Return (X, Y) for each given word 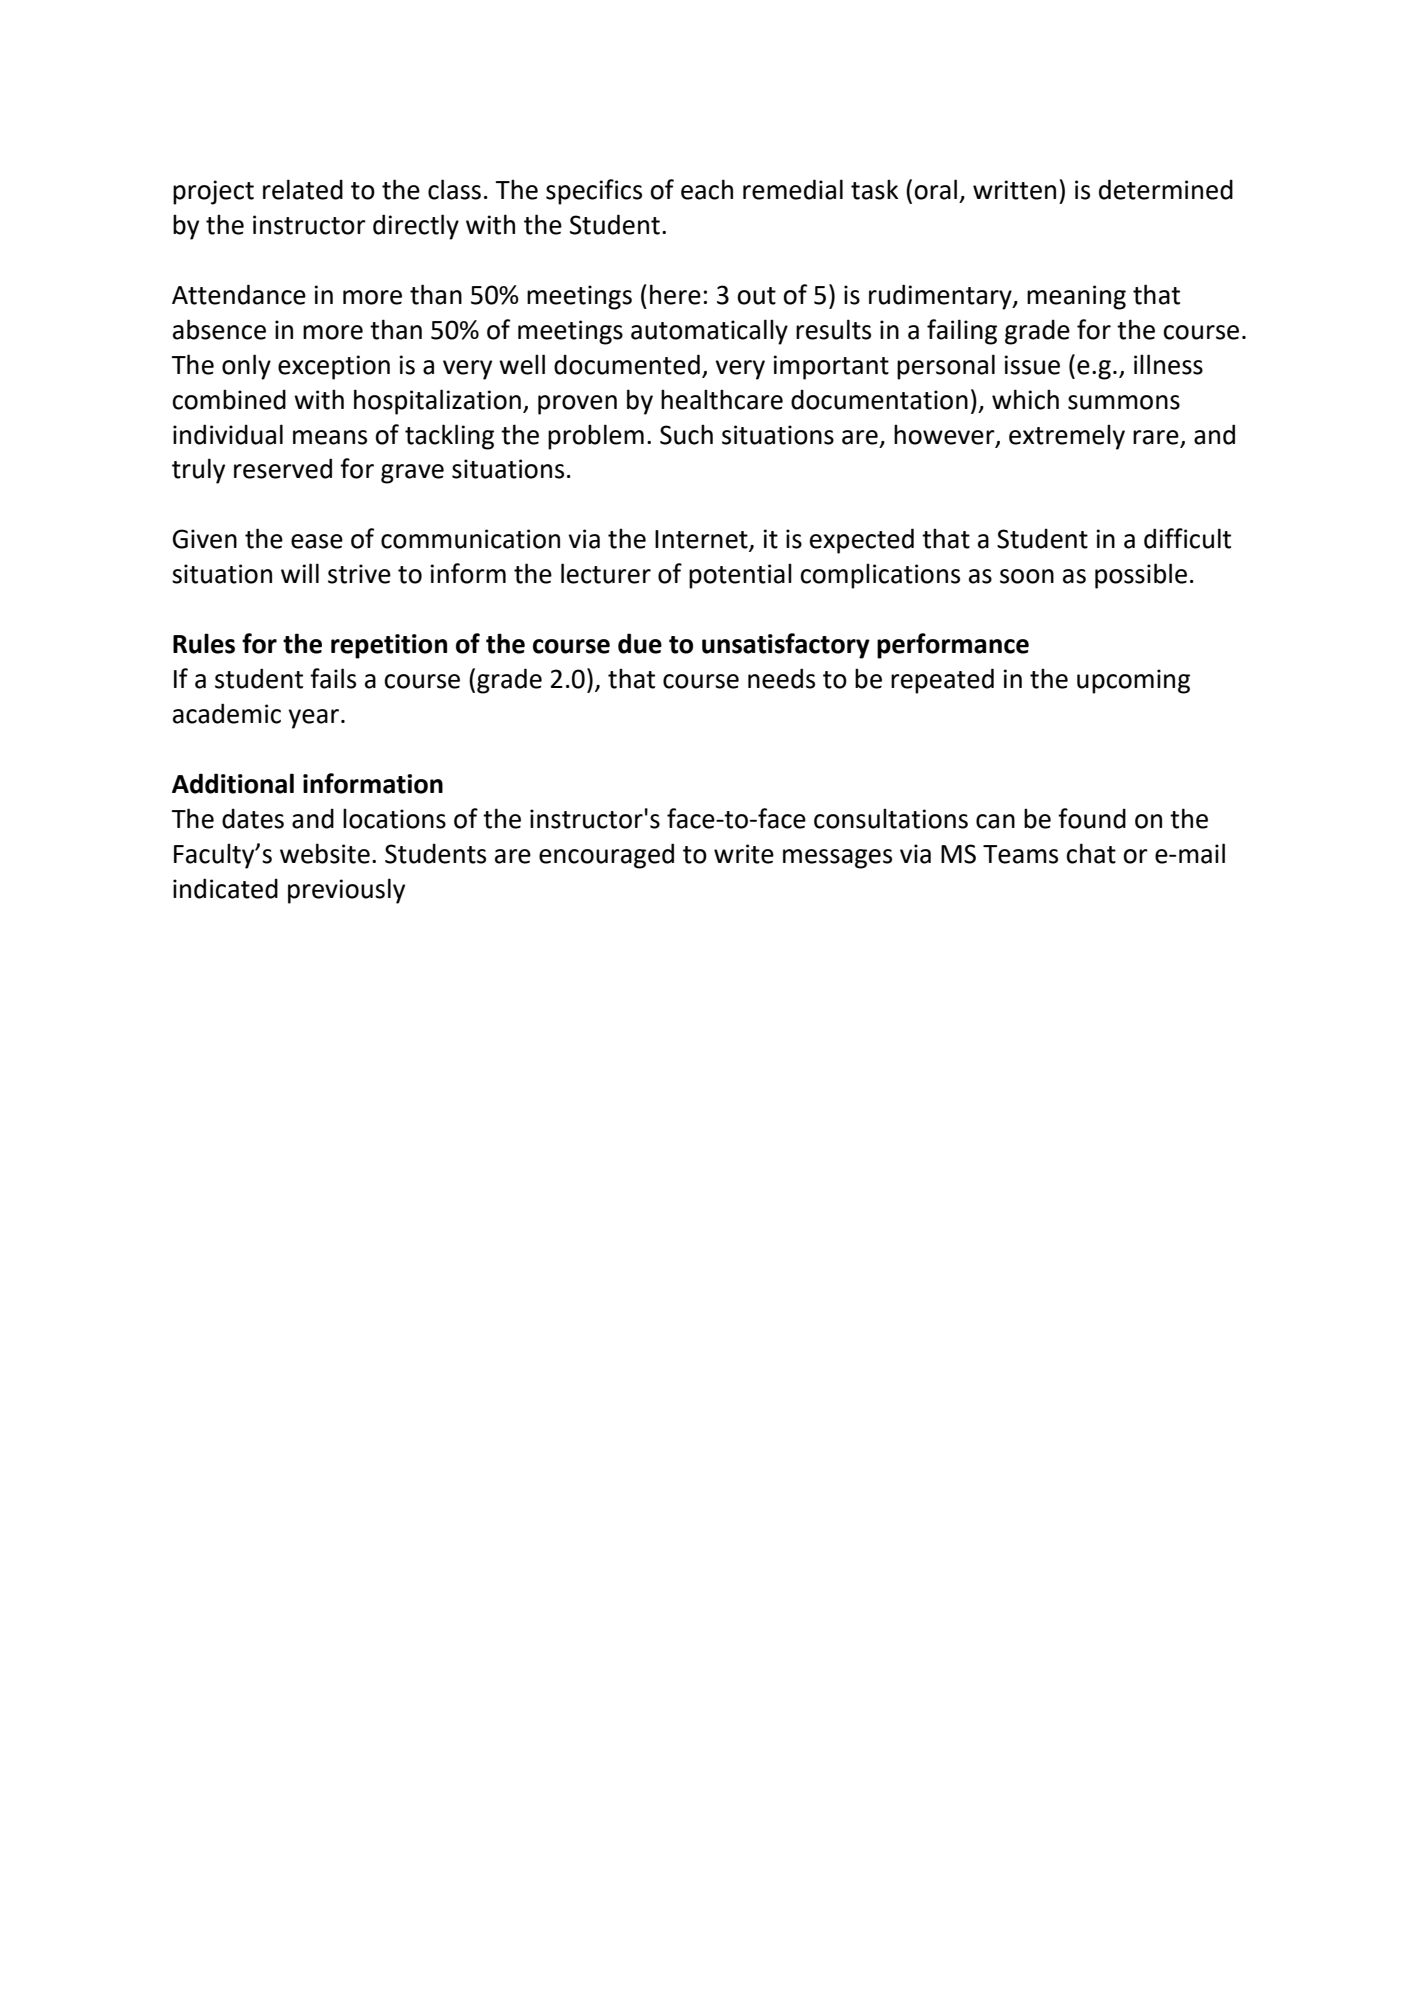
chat (1091, 853)
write (744, 854)
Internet (702, 540)
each (707, 189)
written (1014, 190)
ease (317, 541)
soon (1027, 576)
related (303, 189)
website (325, 853)
